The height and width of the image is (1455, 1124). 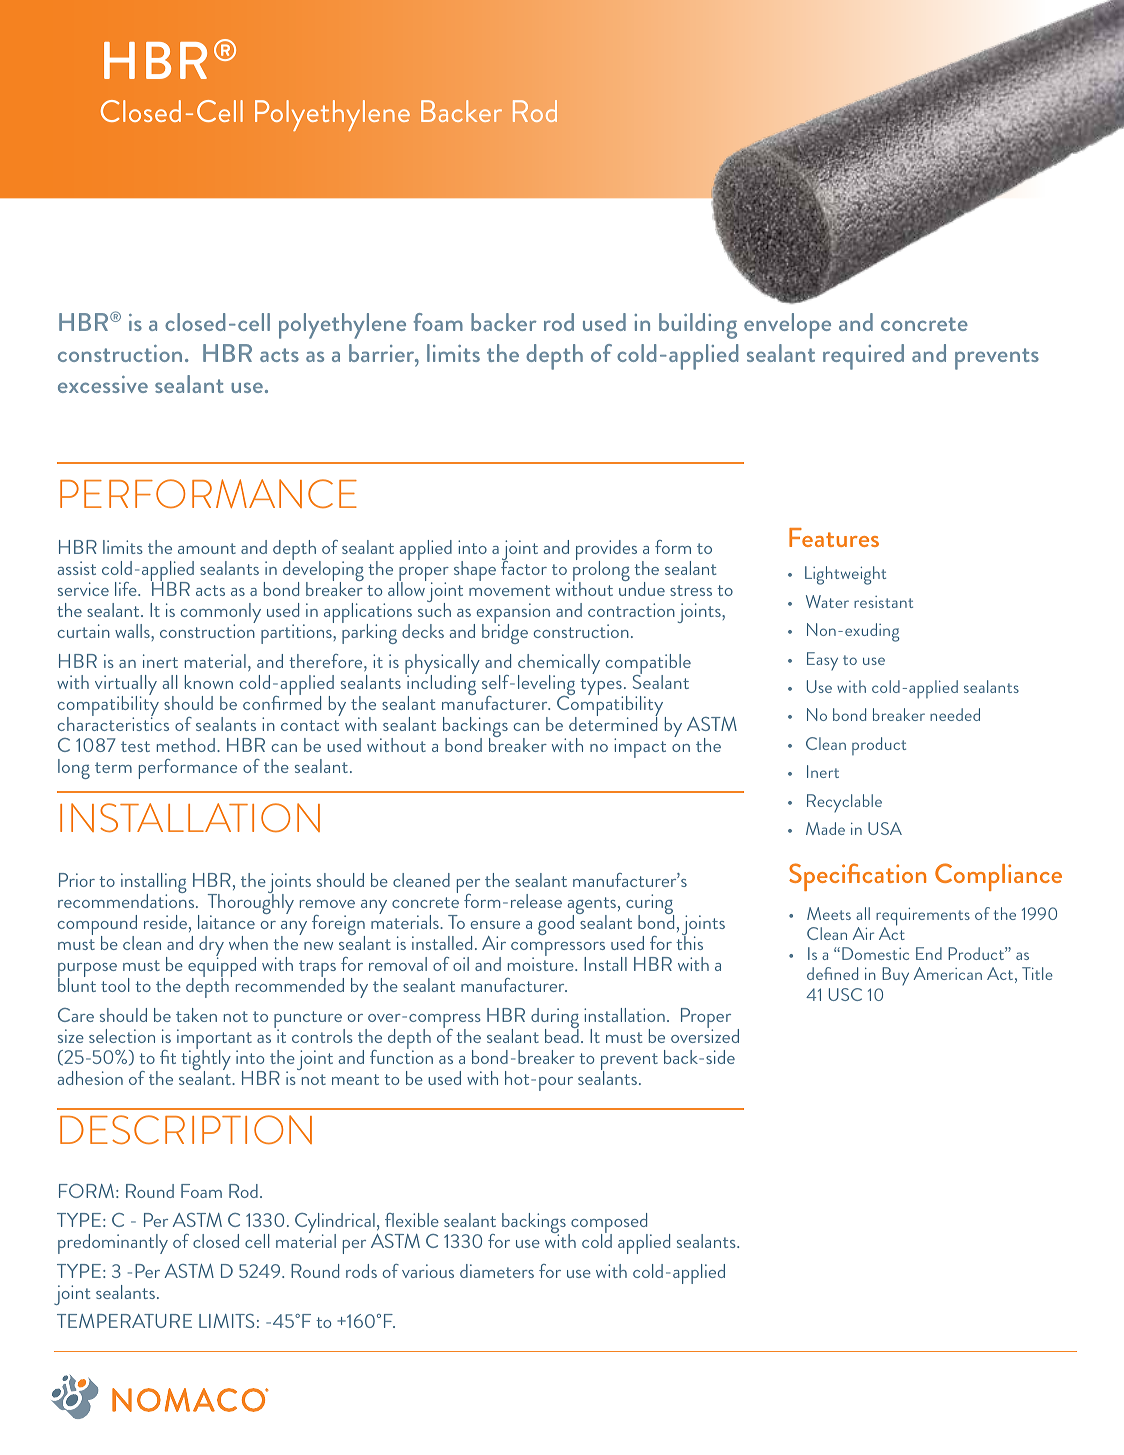 What do you see at coordinates (497, 1271) in the image?
I see `diameters` at bounding box center [497, 1271].
